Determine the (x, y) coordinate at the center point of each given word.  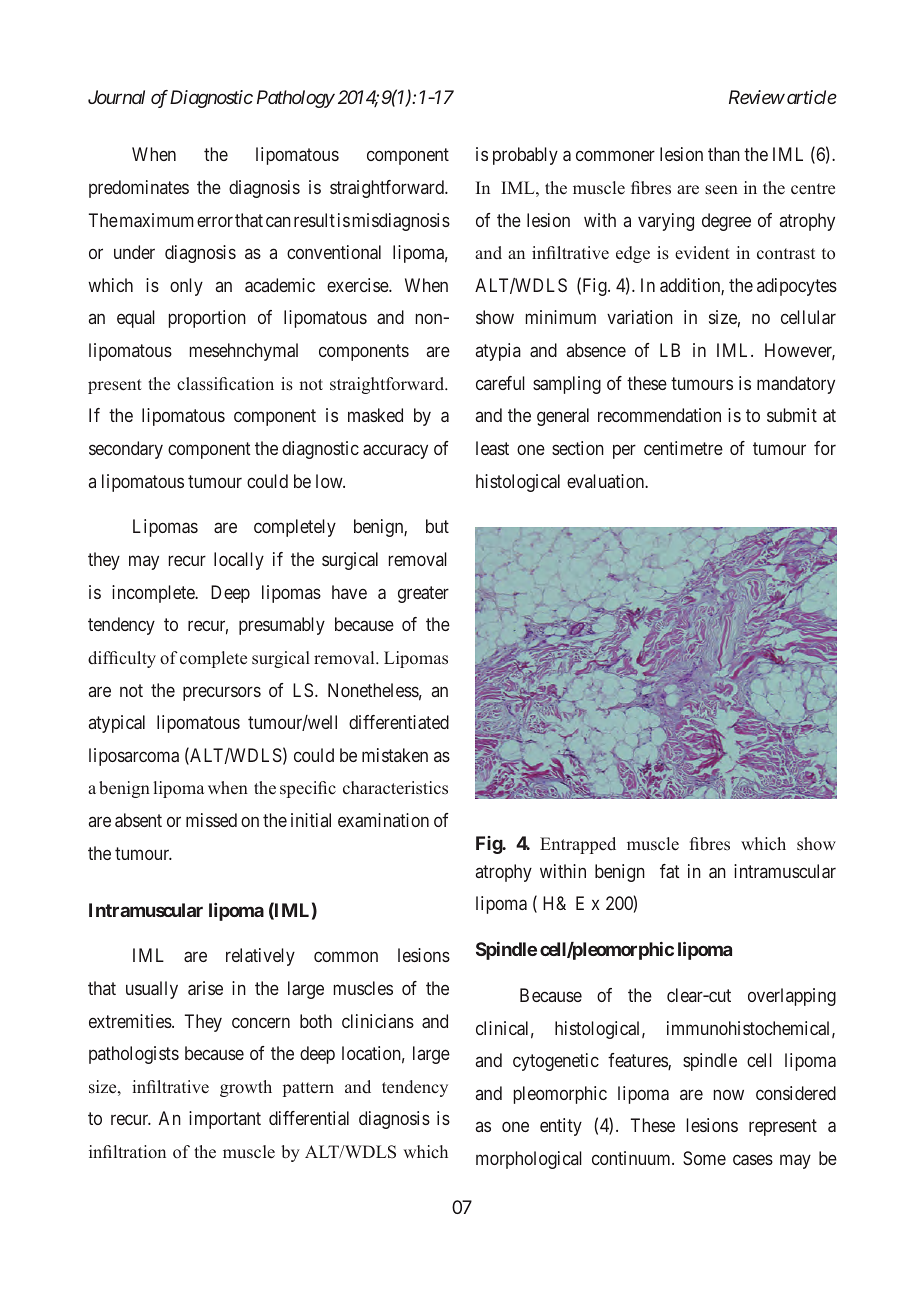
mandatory (796, 385)
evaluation (607, 481)
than (724, 154)
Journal (116, 97)
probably (525, 156)
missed (211, 820)
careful (500, 383)
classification (225, 384)
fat (670, 871)
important (225, 1120)
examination (383, 820)
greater (423, 594)
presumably (282, 626)
